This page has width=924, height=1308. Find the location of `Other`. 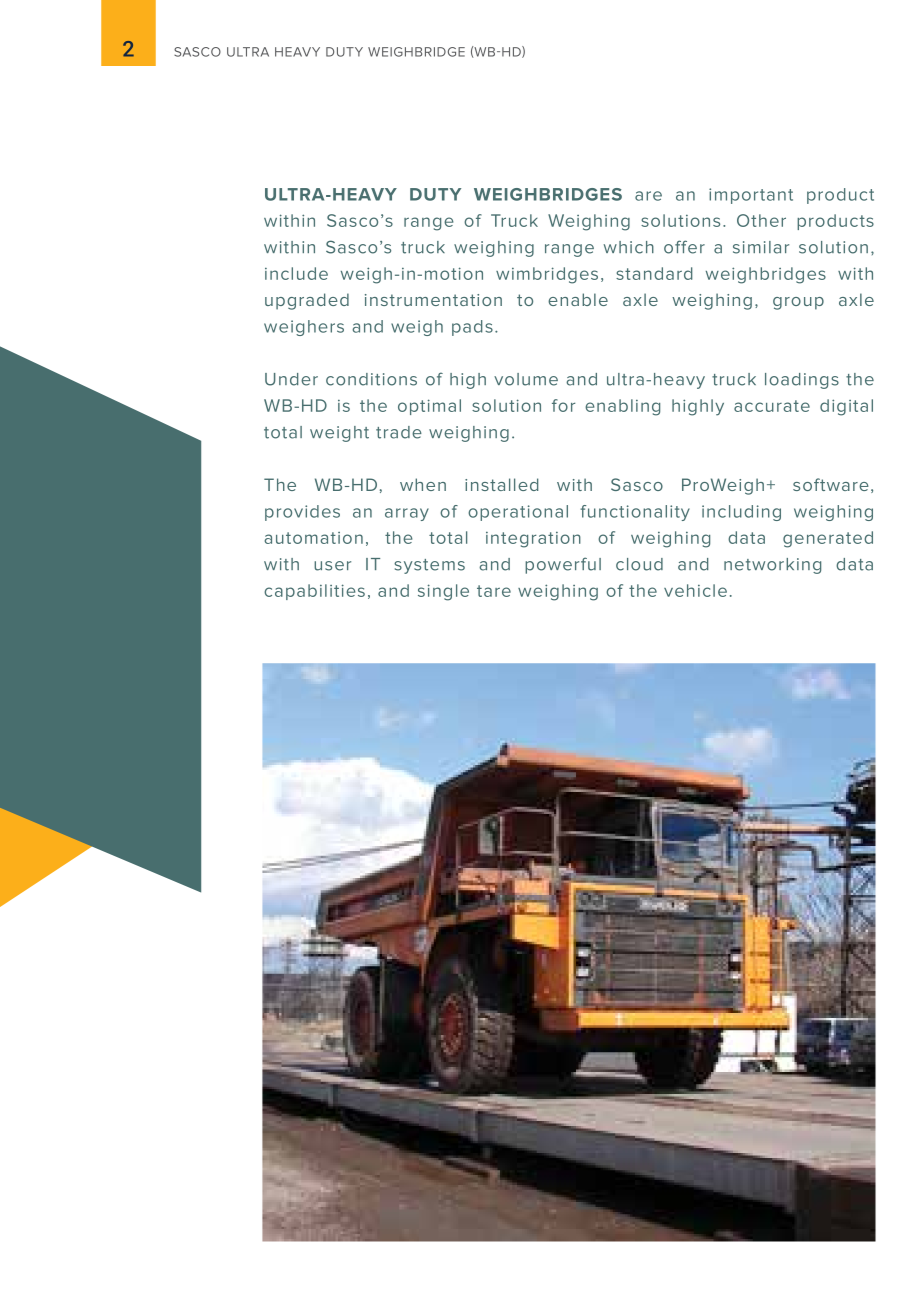

Other is located at coordinates (761, 220).
